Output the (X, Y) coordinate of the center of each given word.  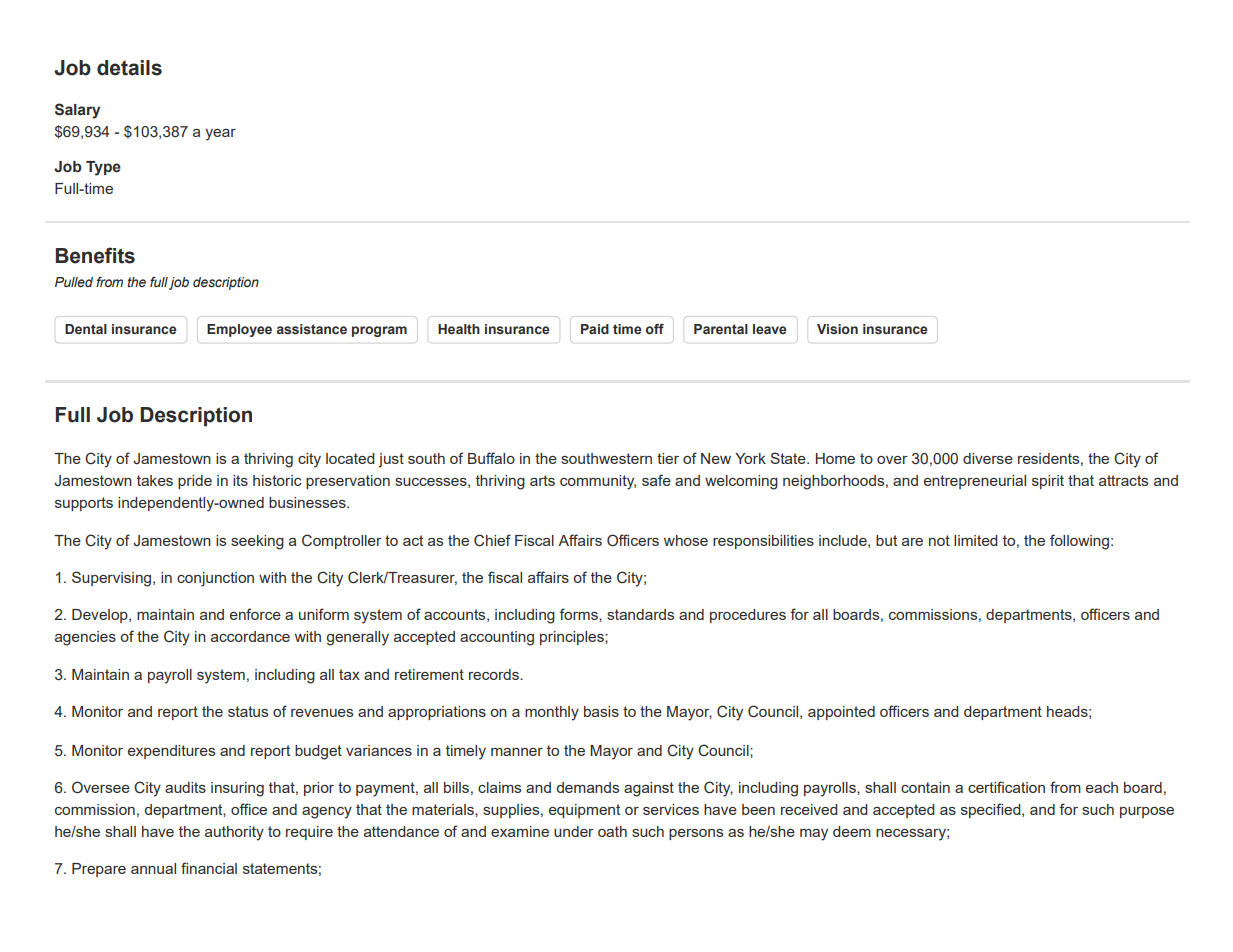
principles (573, 638)
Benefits (95, 255)
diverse (988, 458)
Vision (837, 329)
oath (612, 831)
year (220, 135)
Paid (595, 329)
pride (195, 482)
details (129, 68)
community (598, 482)
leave (770, 329)
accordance (250, 636)
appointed (841, 713)
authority (234, 833)
